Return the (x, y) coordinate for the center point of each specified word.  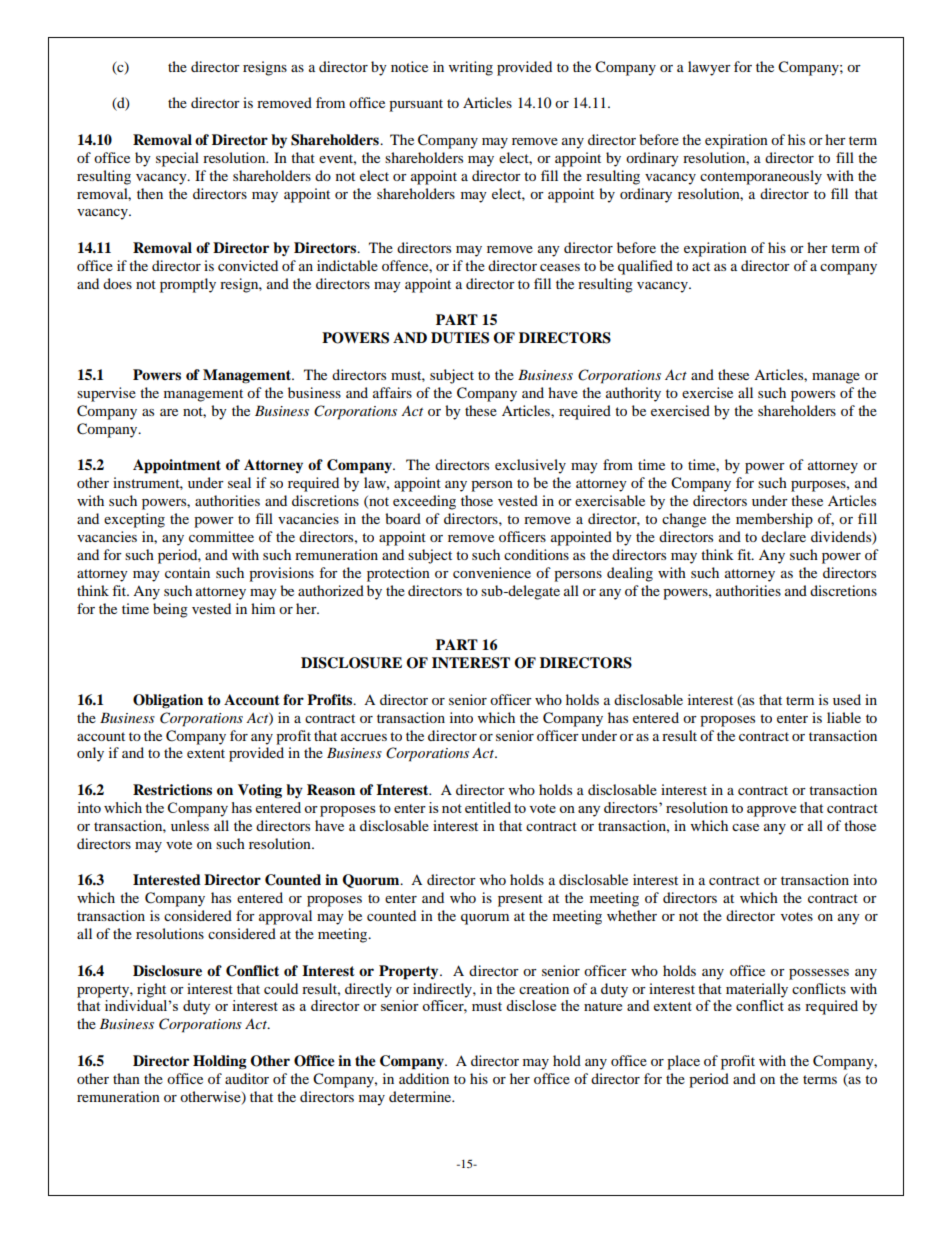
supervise (106, 394)
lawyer (709, 68)
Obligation (168, 701)
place (683, 1062)
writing (471, 68)
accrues (364, 737)
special (177, 159)
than (126, 1078)
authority (633, 394)
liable (844, 717)
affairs (392, 392)
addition (424, 1078)
